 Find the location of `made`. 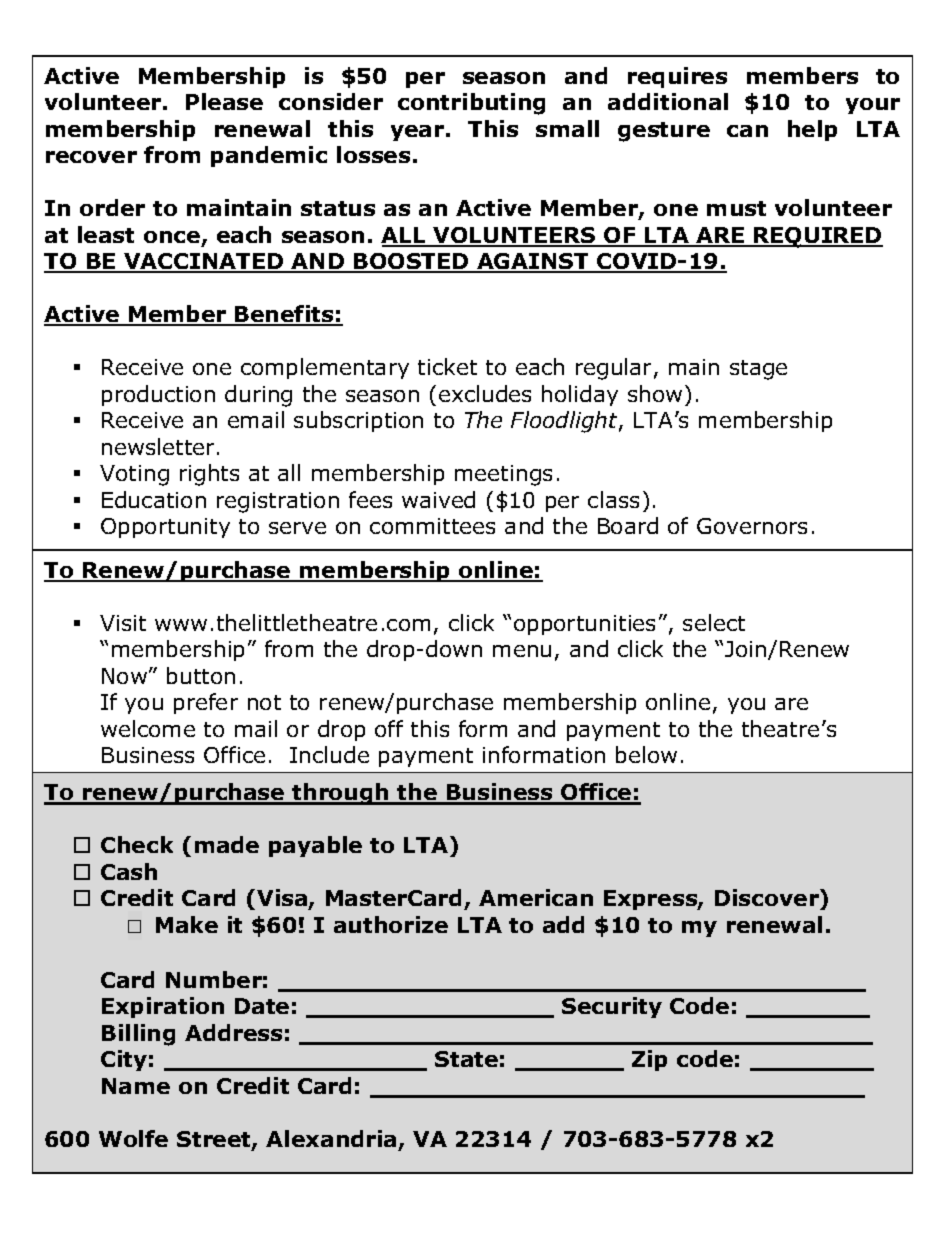

made is located at coordinates (227, 844).
